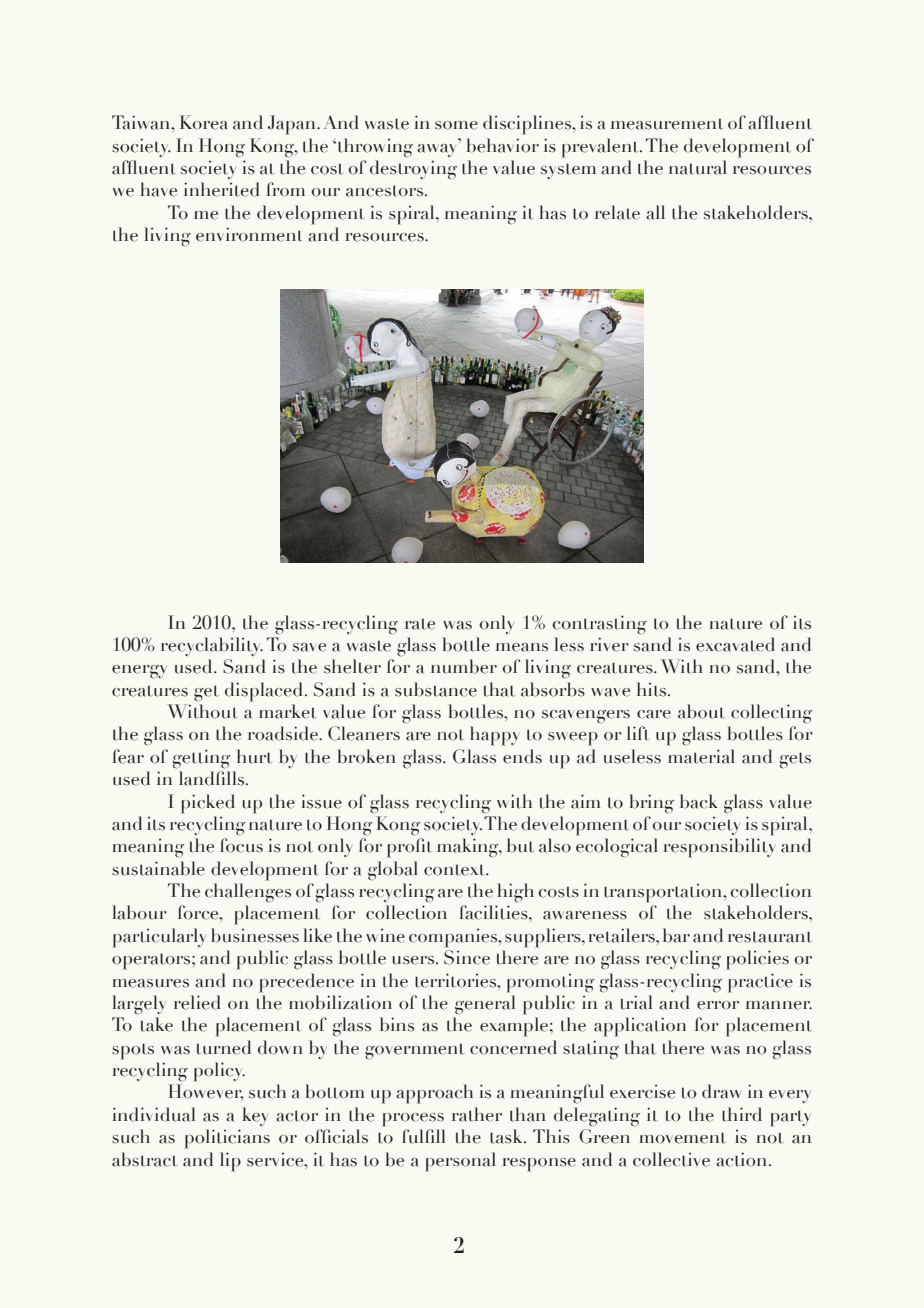 This image has width=924, height=1308. What do you see at coordinates (199, 912) in the image?
I see `force` at bounding box center [199, 912].
